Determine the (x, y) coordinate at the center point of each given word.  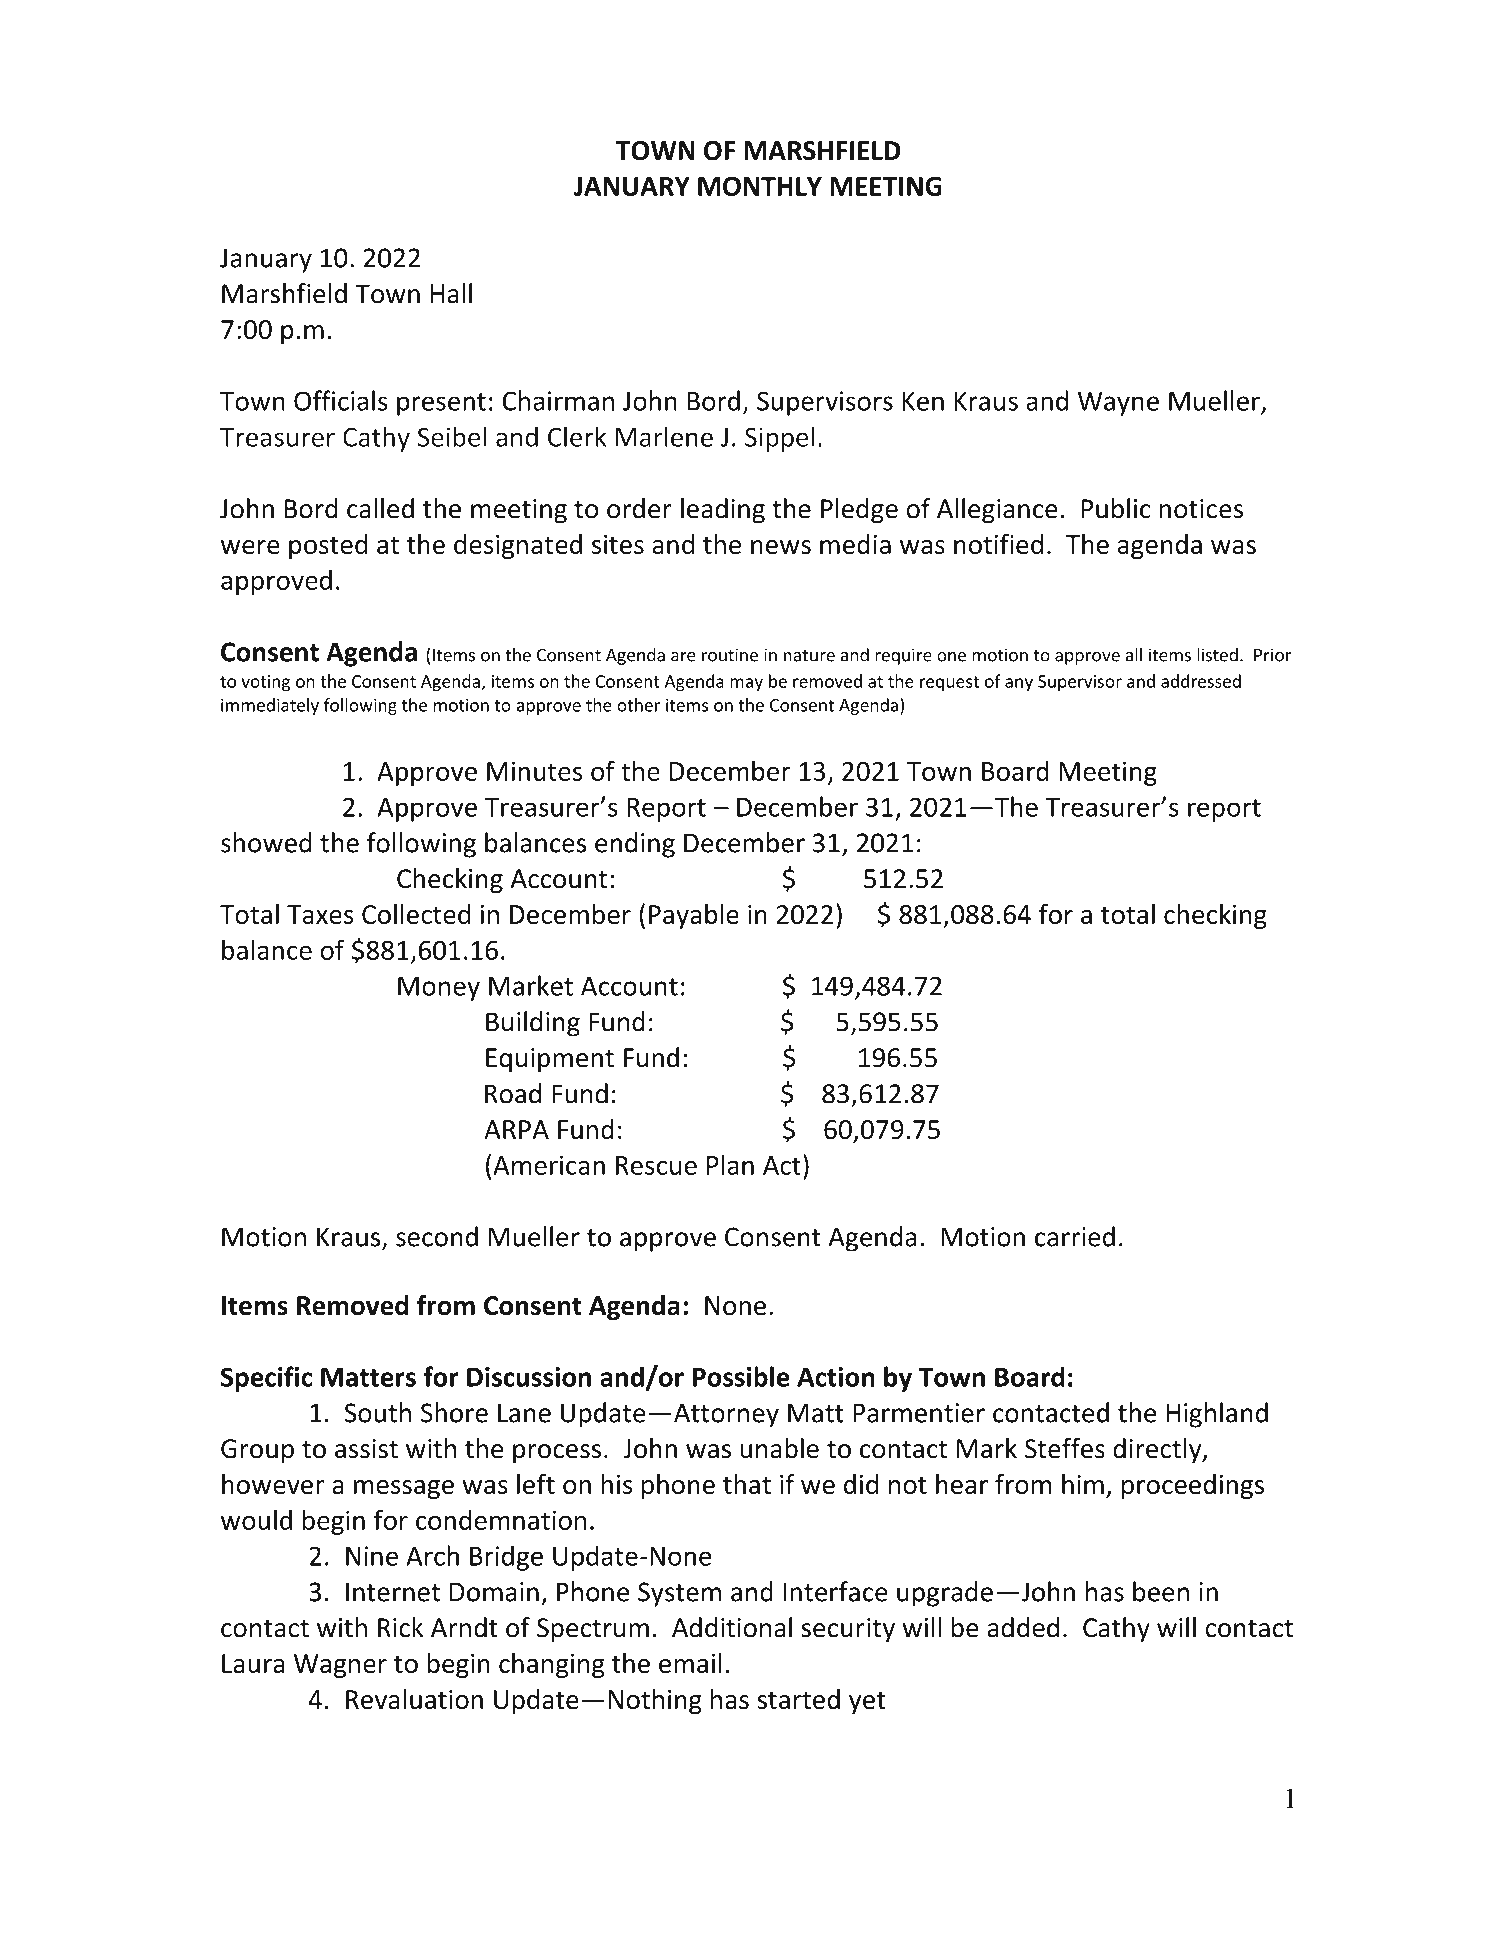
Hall (451, 293)
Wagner (340, 1666)
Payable (694, 916)
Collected (416, 914)
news (781, 547)
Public (1116, 508)
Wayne (1118, 404)
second (437, 1236)
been (1161, 1591)
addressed (1201, 681)
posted (328, 546)
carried (1075, 1236)
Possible (741, 1376)
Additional (732, 1627)
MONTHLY (760, 186)
